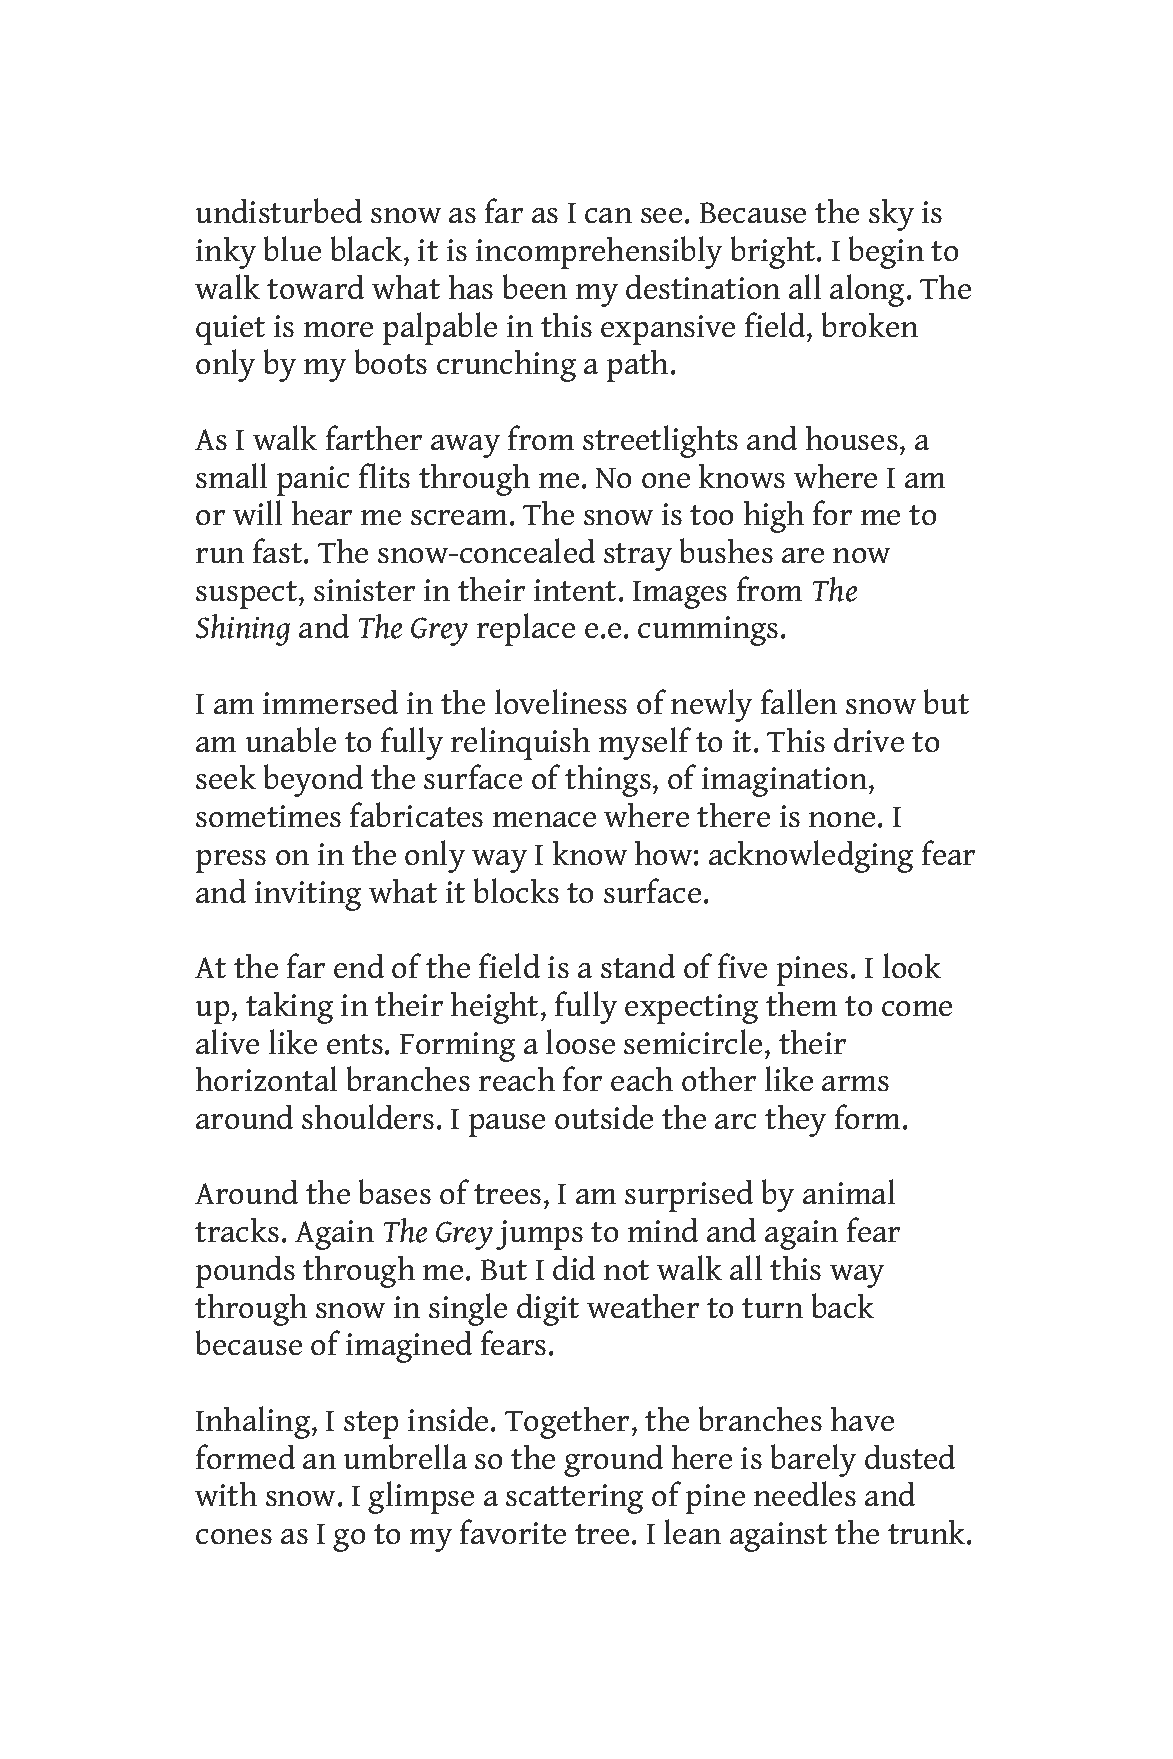 Image resolution: width=1173 pixels, height=1759 pixels. I want to click on incomprehensibly, so click(599, 252).
